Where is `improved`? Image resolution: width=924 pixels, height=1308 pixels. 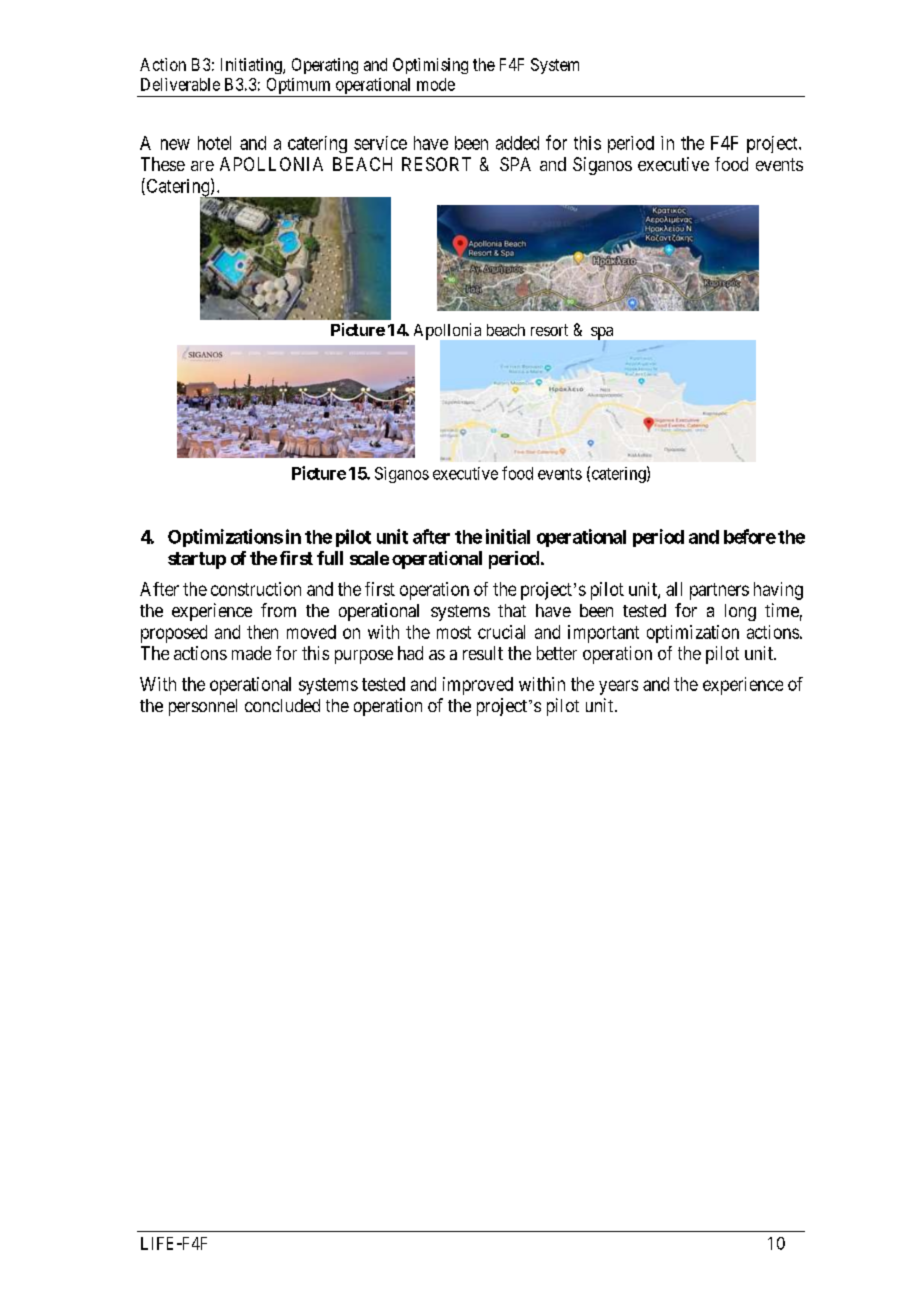
improved is located at coordinates (478, 686).
